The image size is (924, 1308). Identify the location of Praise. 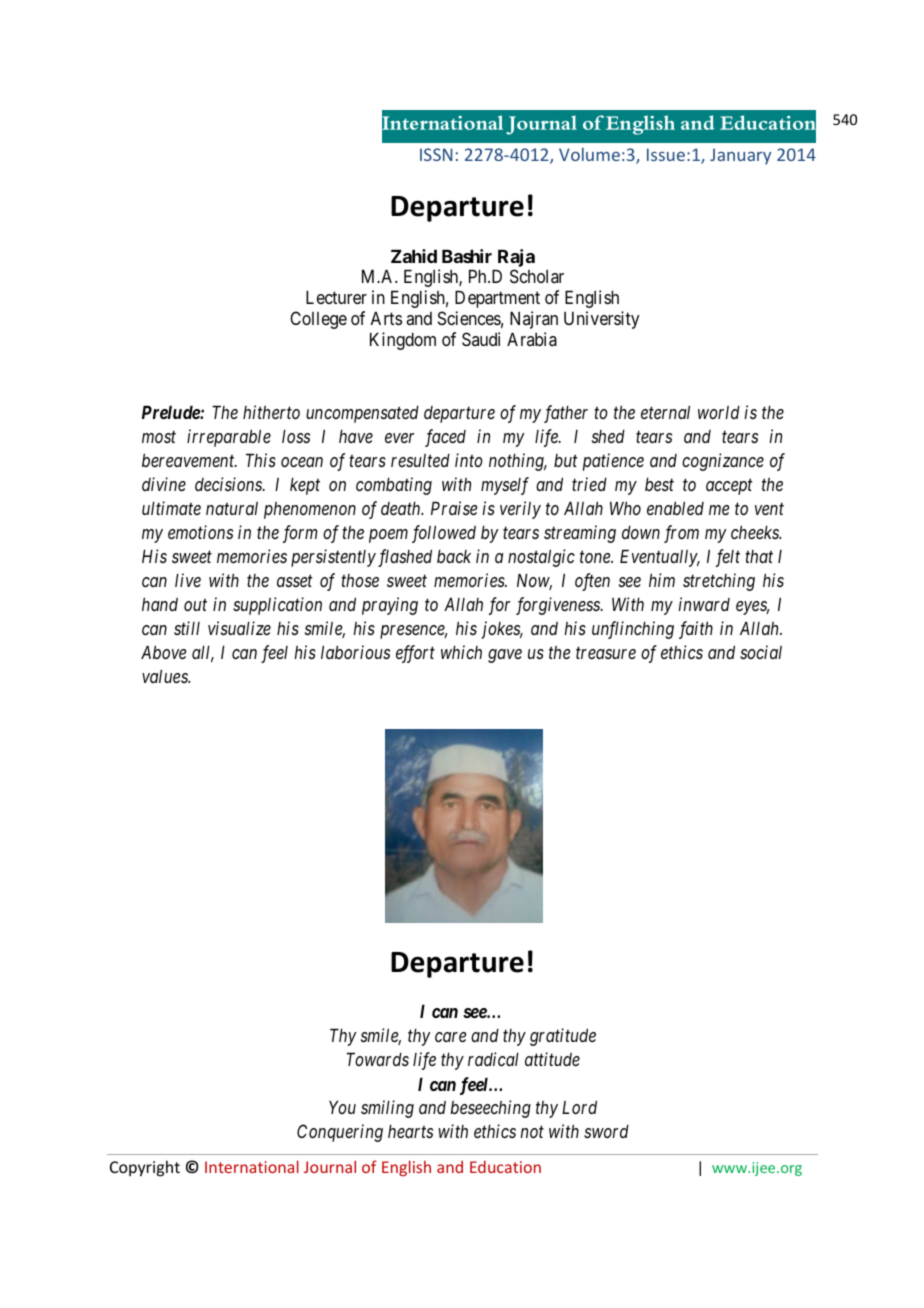
(454, 508).
